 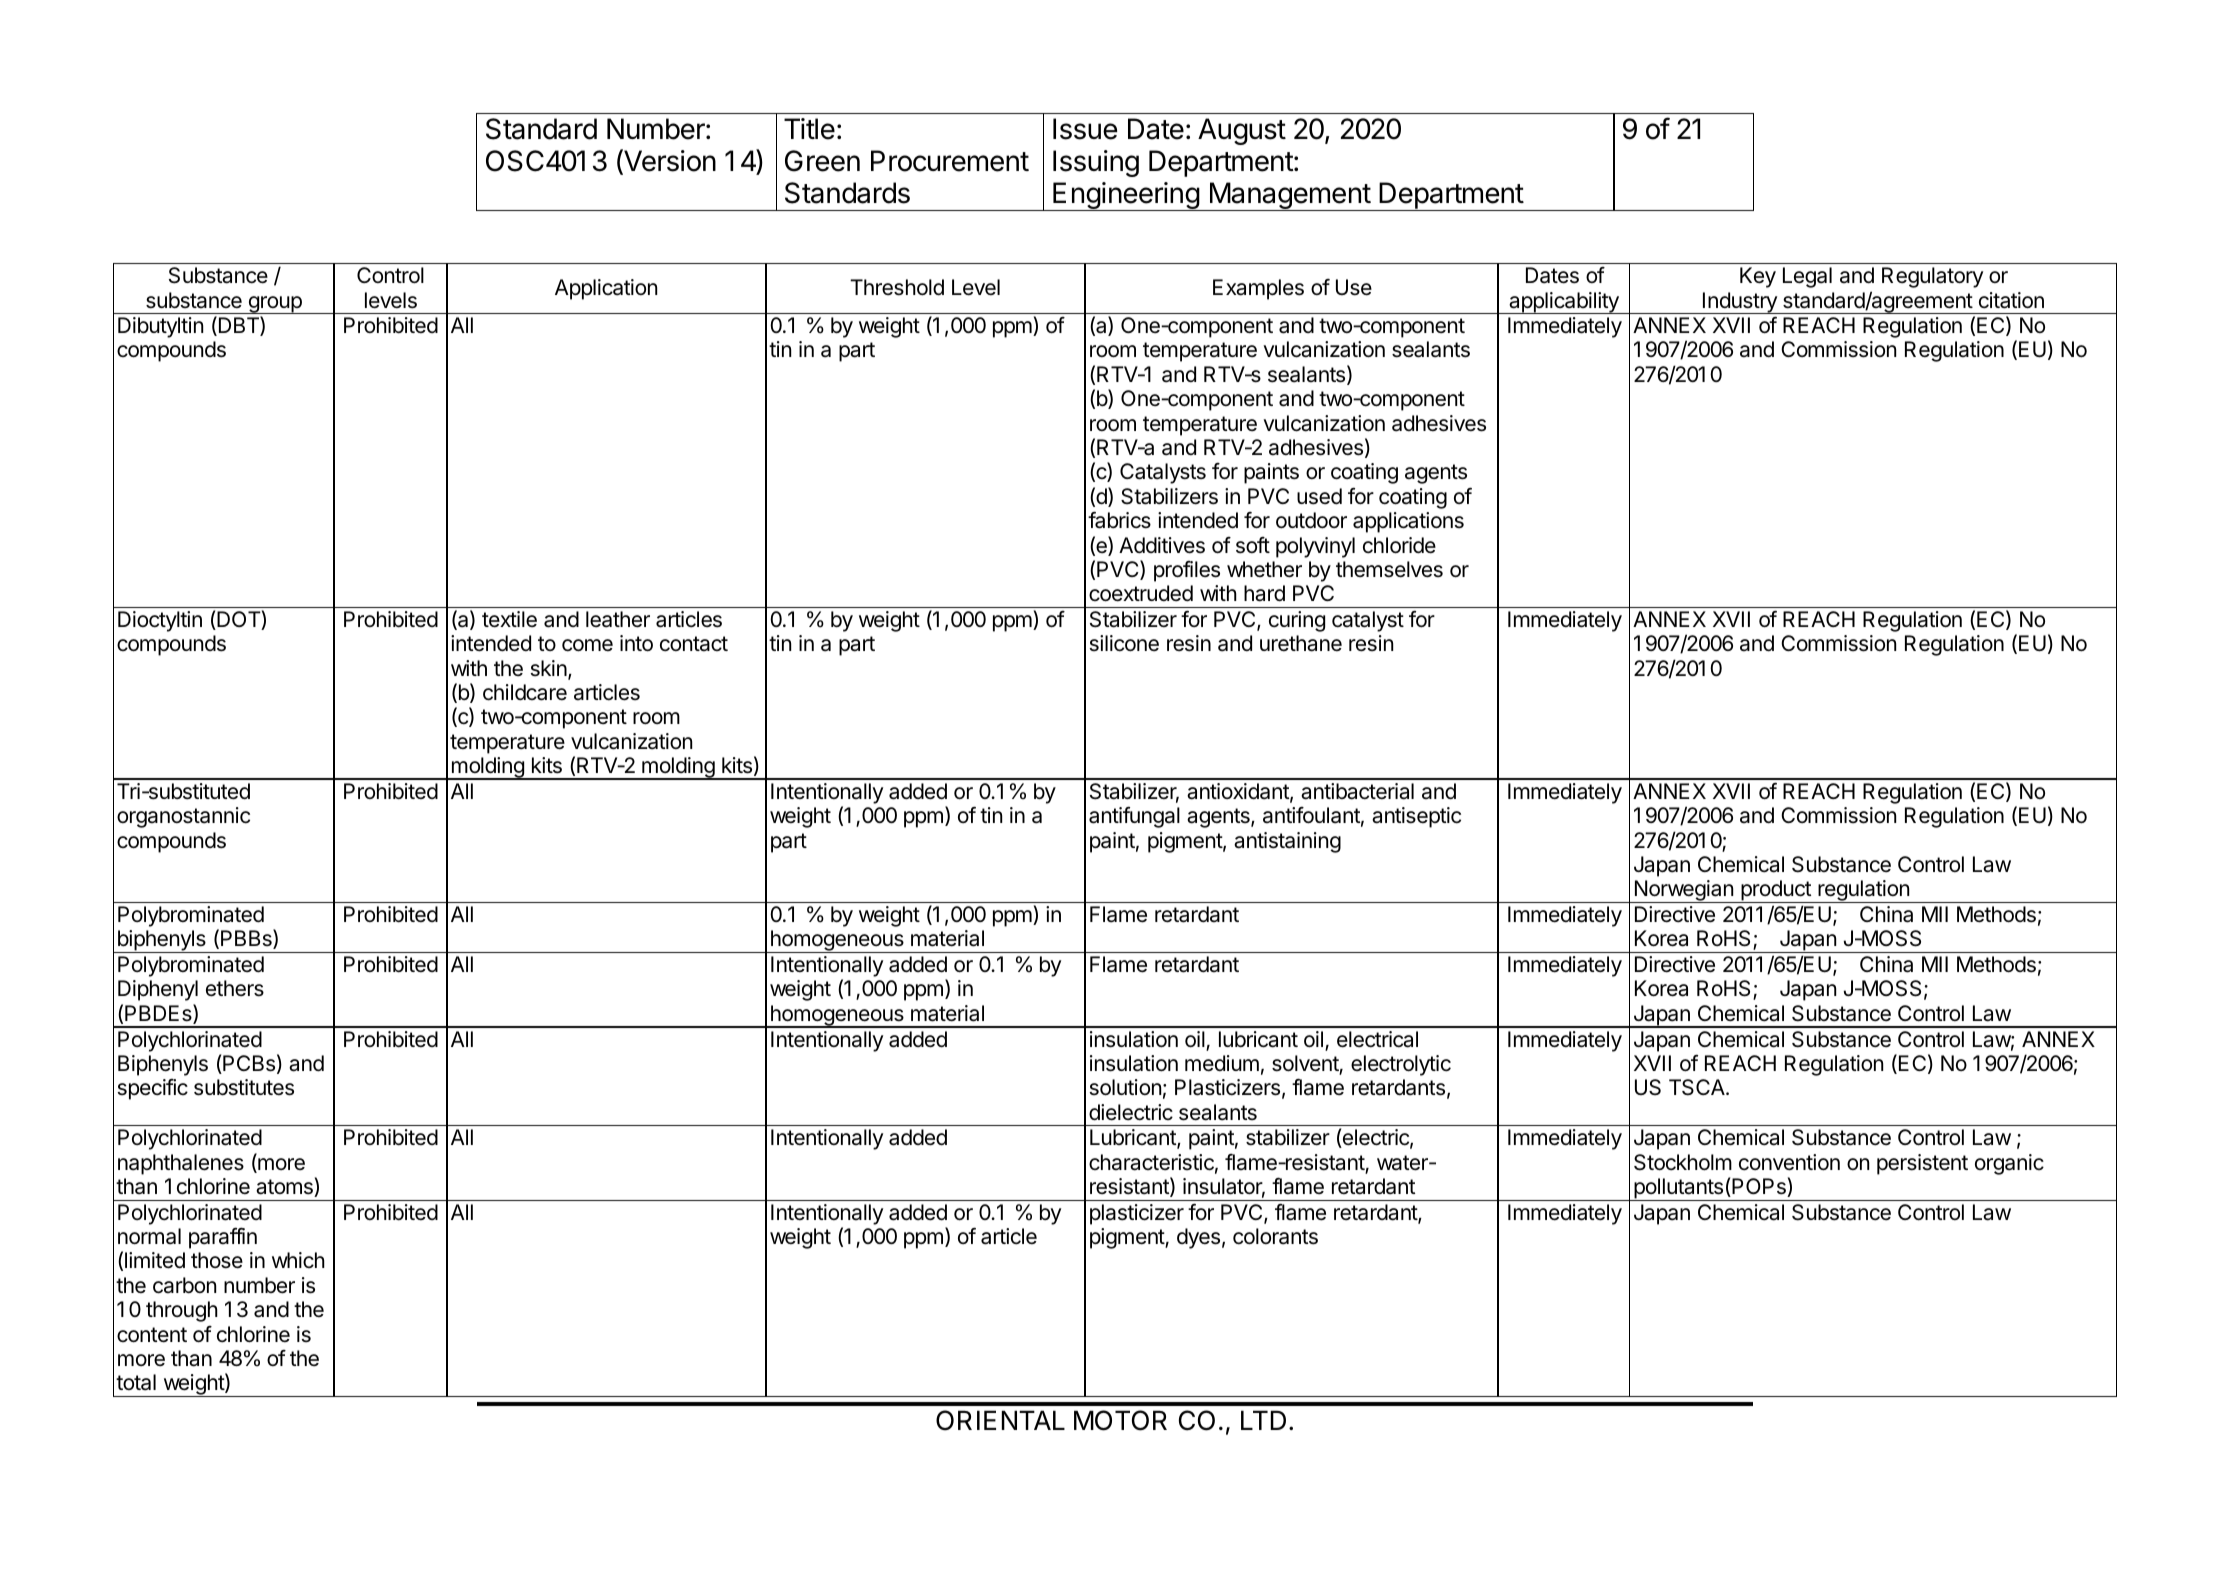 I want to click on Legal, so click(x=1807, y=277).
